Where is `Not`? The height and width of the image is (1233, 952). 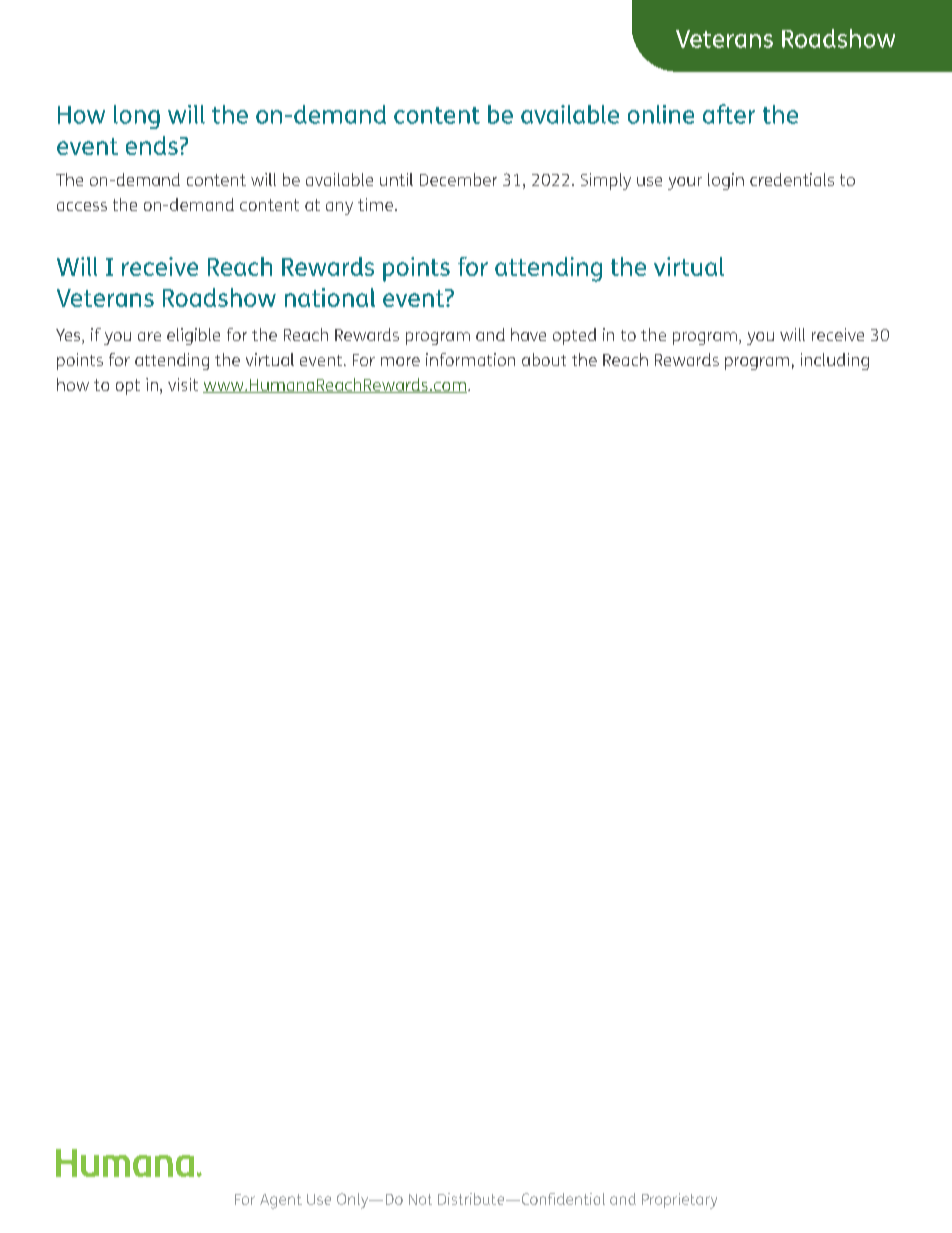 Not is located at coordinates (420, 1199).
